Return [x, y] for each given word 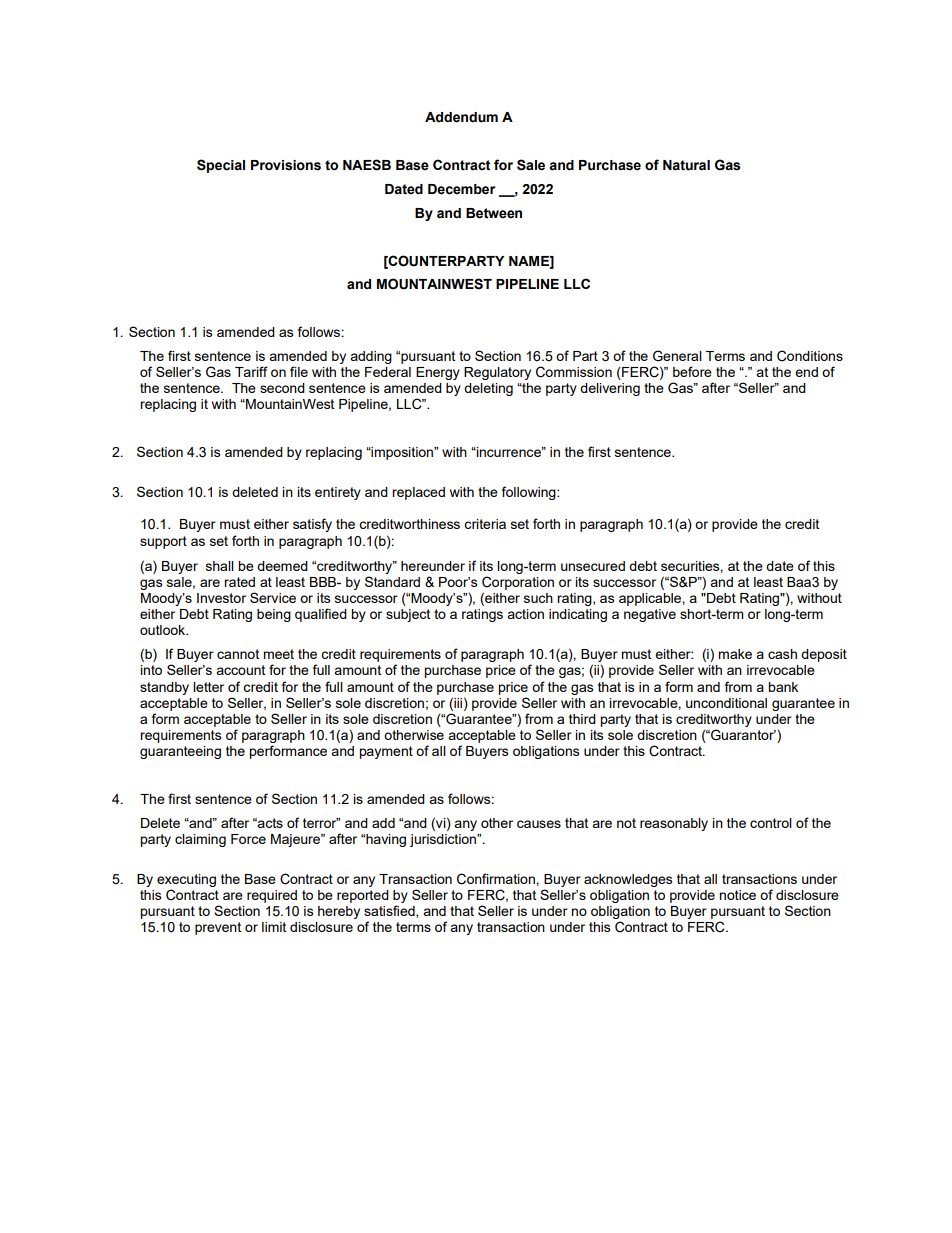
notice [737, 895]
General [677, 356]
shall [220, 566]
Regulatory [497, 373]
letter [208, 687]
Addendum [461, 117]
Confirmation [497, 879]
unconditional [726, 703]
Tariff [251, 371]
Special [221, 166]
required [272, 896]
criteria [485, 524]
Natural [686, 165]
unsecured [593, 566]
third [582, 719]
